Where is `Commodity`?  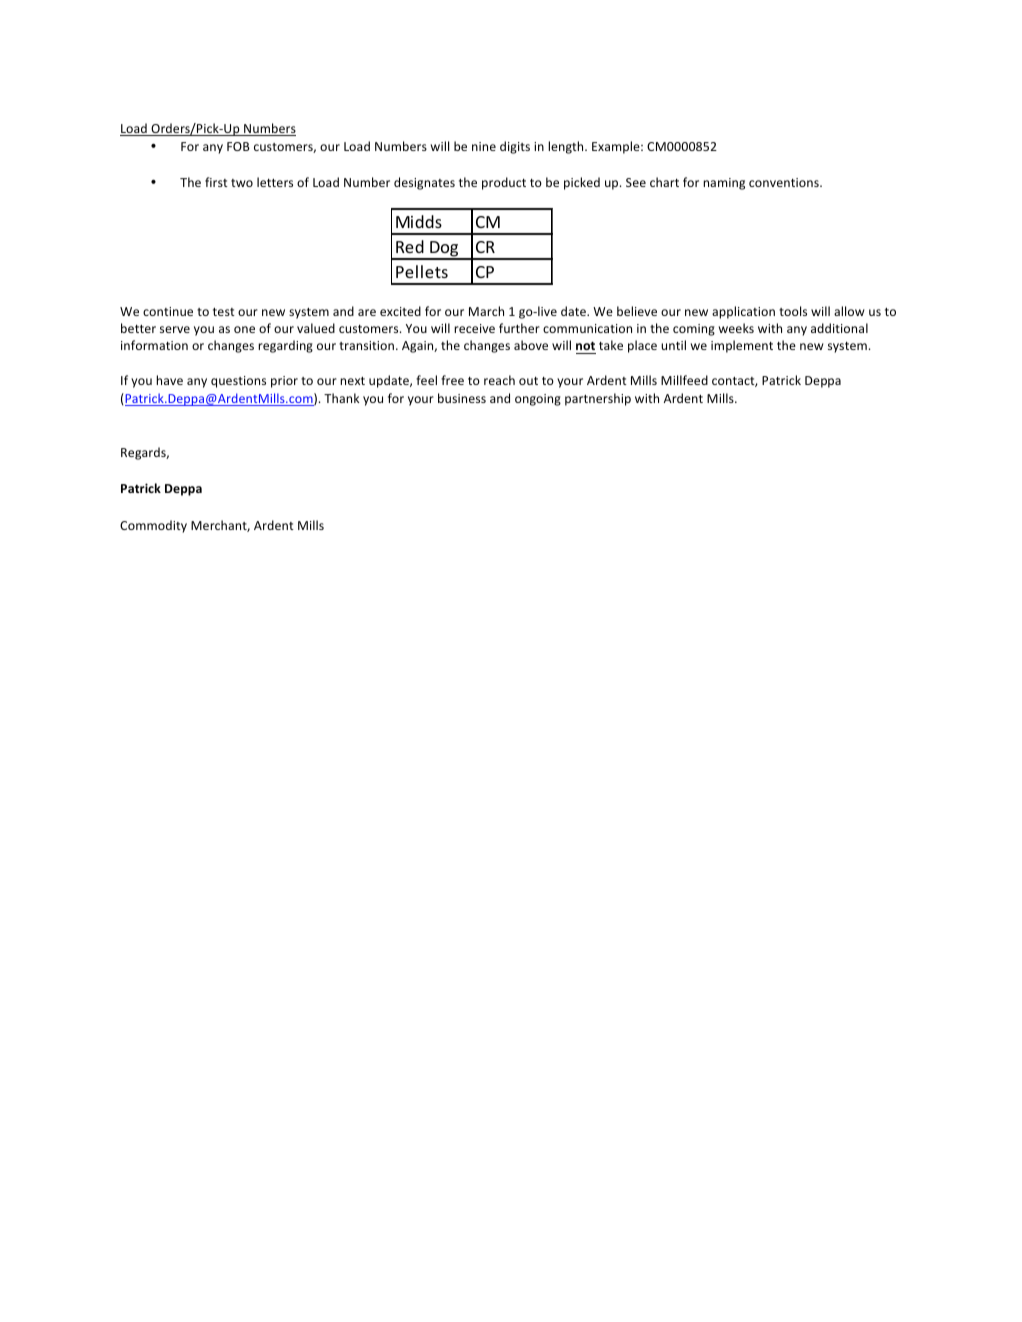 Commodity is located at coordinates (153, 526).
